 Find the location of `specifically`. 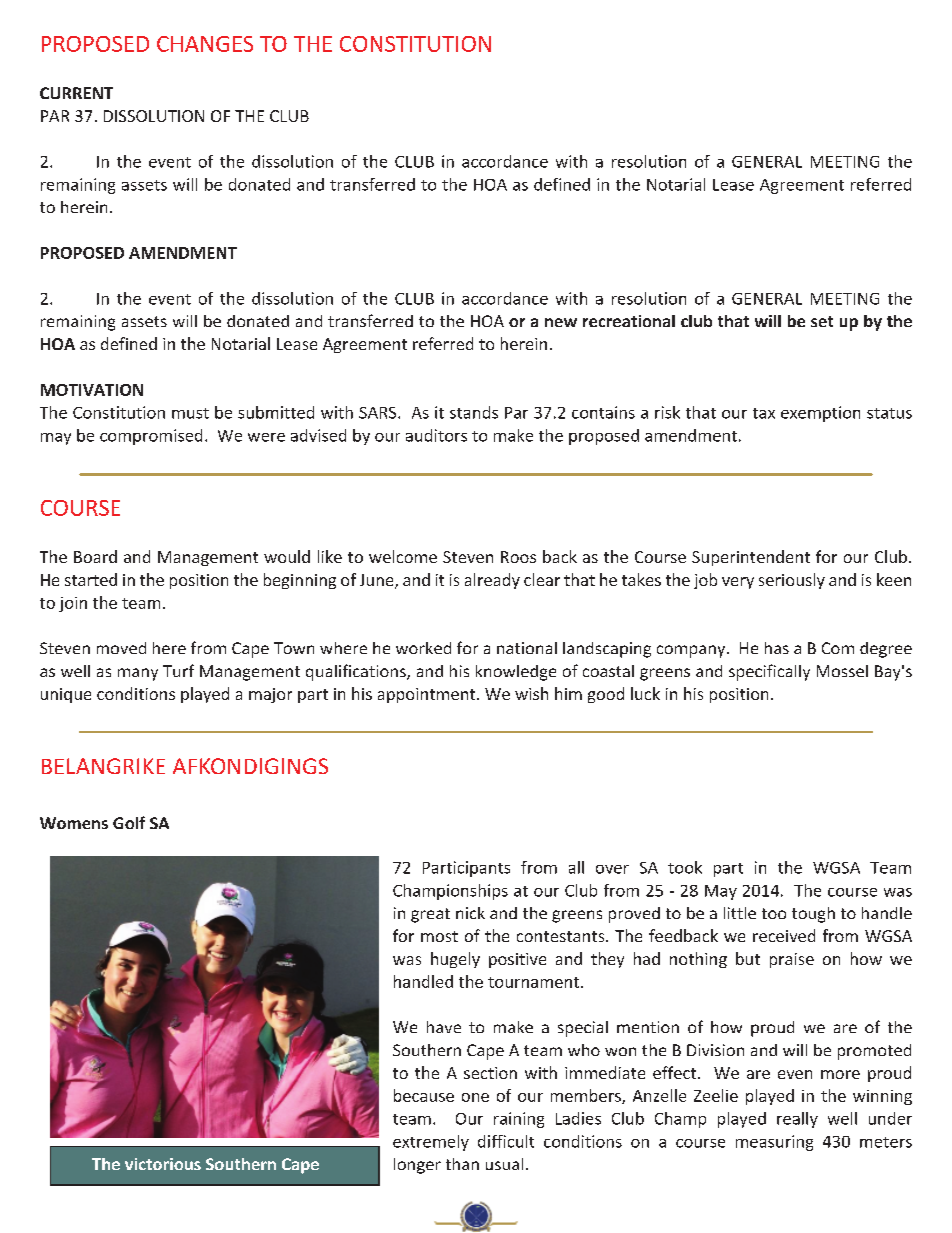

specifically is located at coordinates (769, 672).
